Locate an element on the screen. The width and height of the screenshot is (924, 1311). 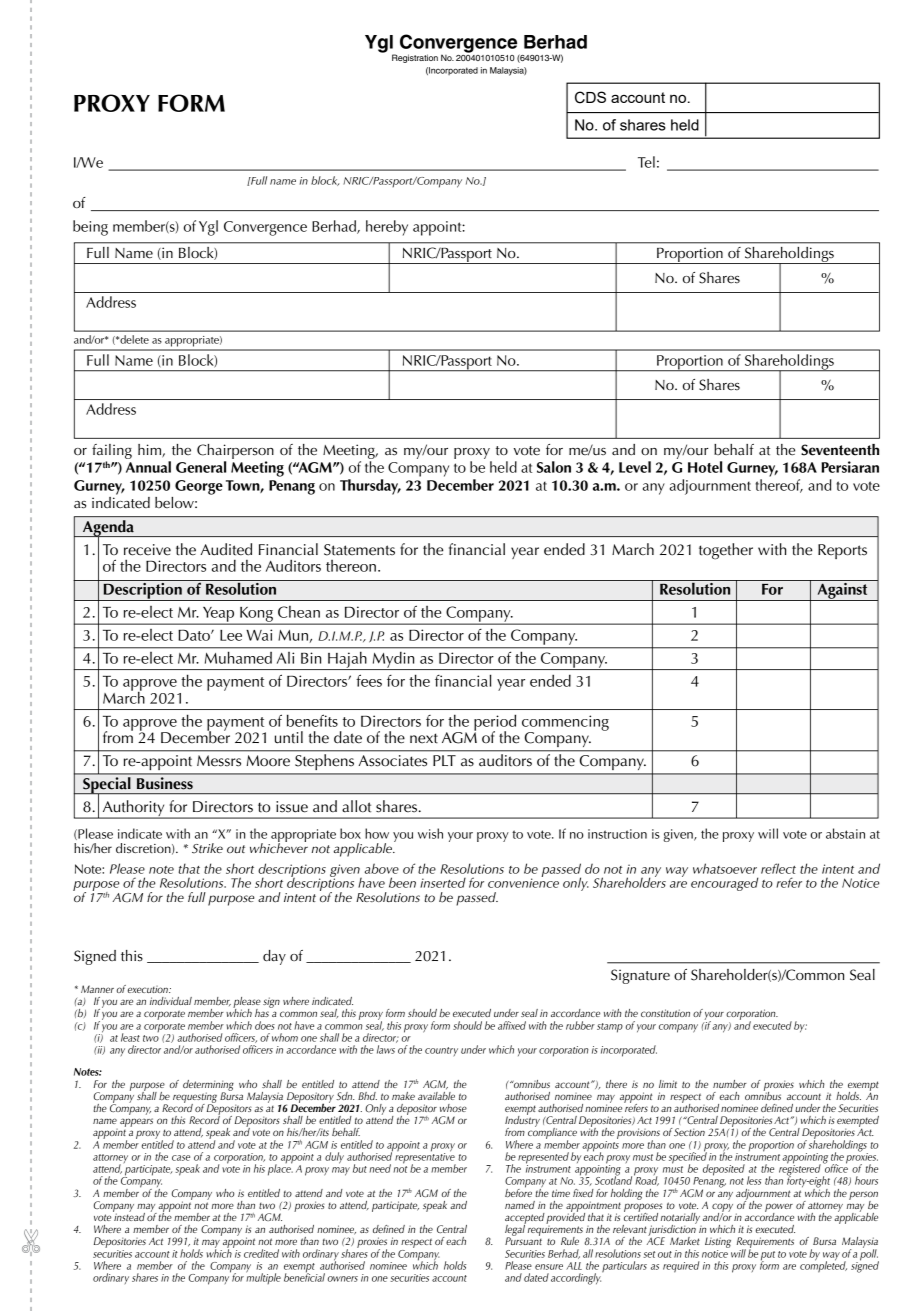
Against is located at coordinates (842, 590).
